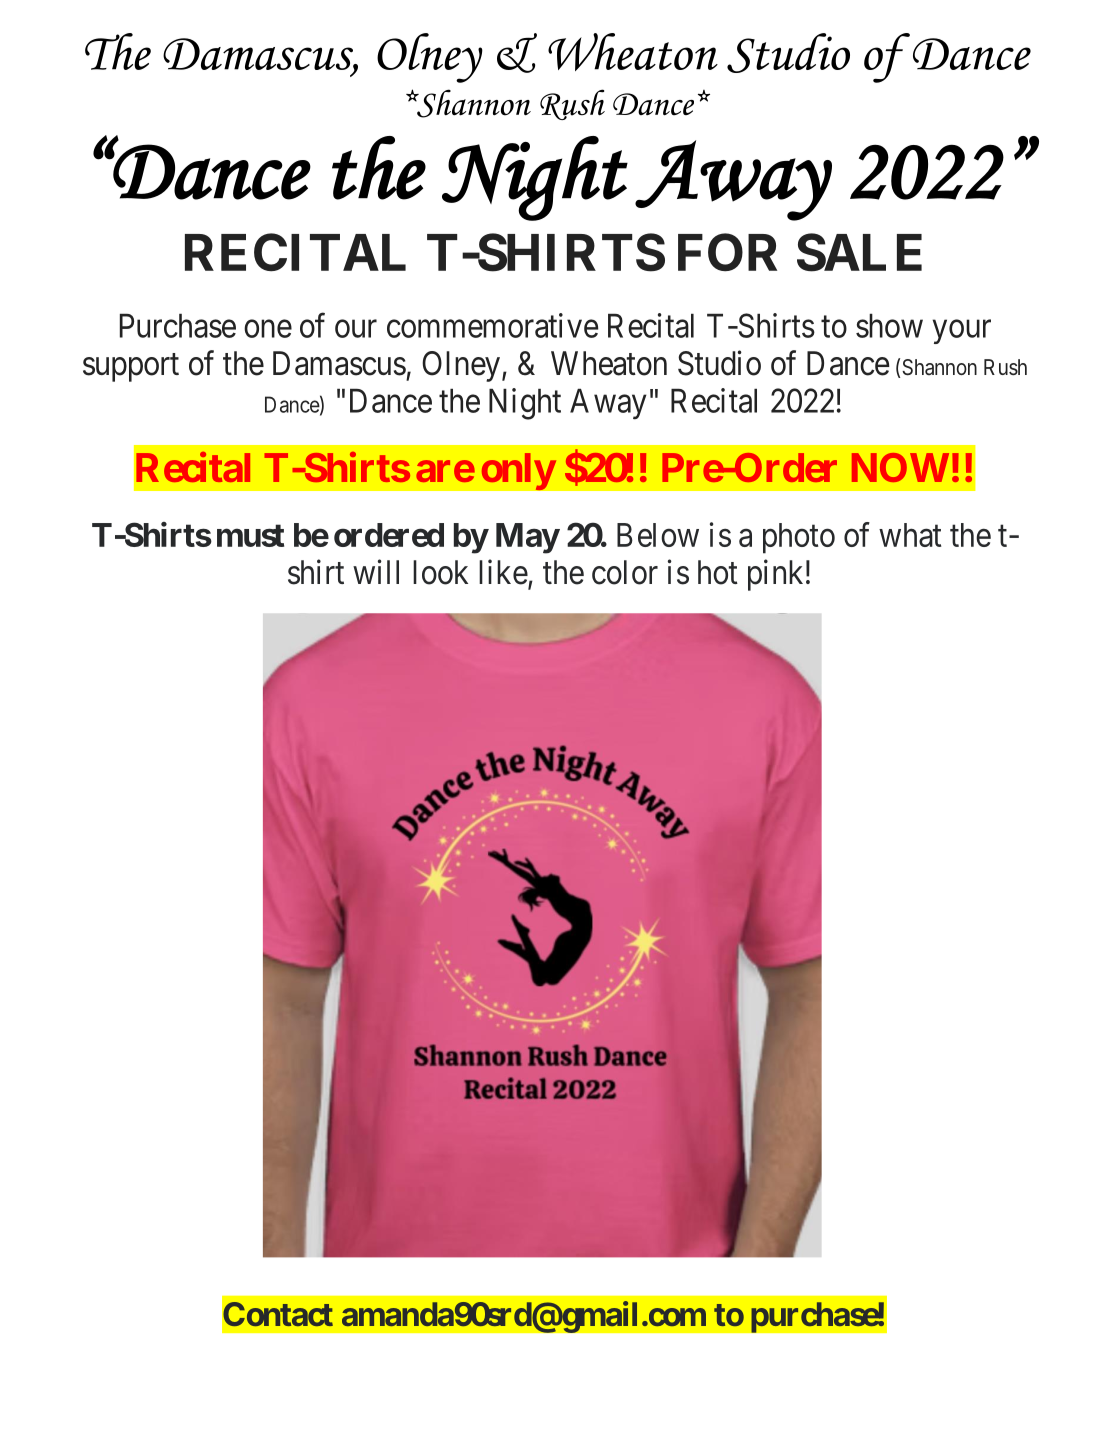 The width and height of the screenshot is (1109, 1435). I want to click on FOR, so click(727, 252).
